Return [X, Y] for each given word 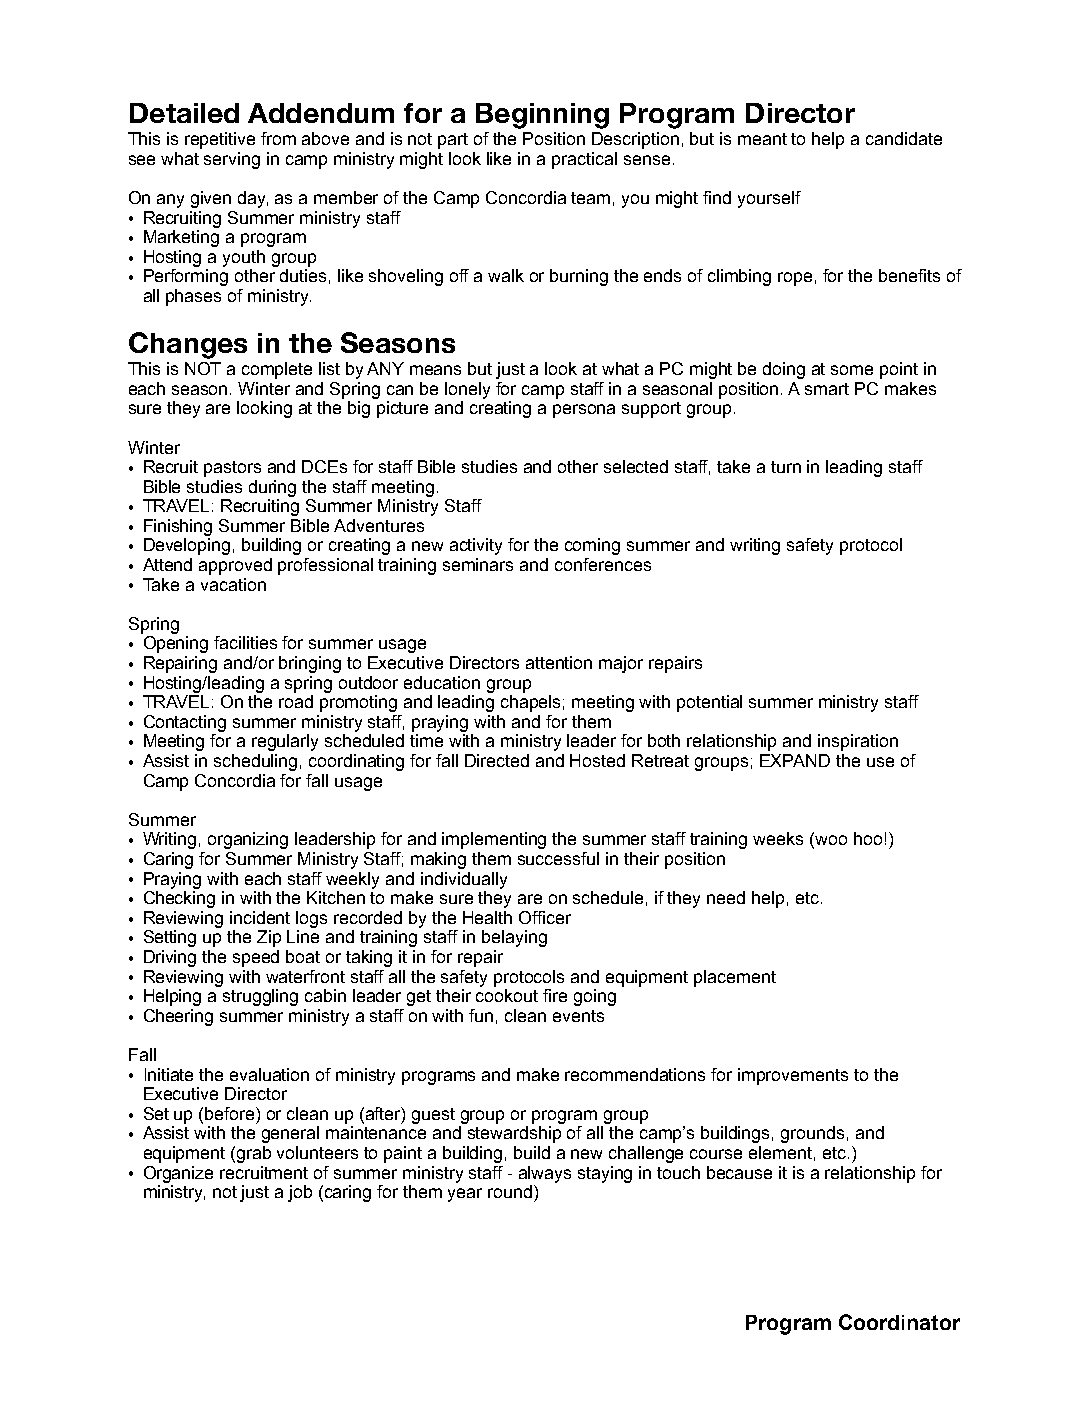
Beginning [542, 116]
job [300, 1193]
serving [232, 160]
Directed [497, 760]
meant [762, 139]
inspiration [858, 742]
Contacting [185, 723]
